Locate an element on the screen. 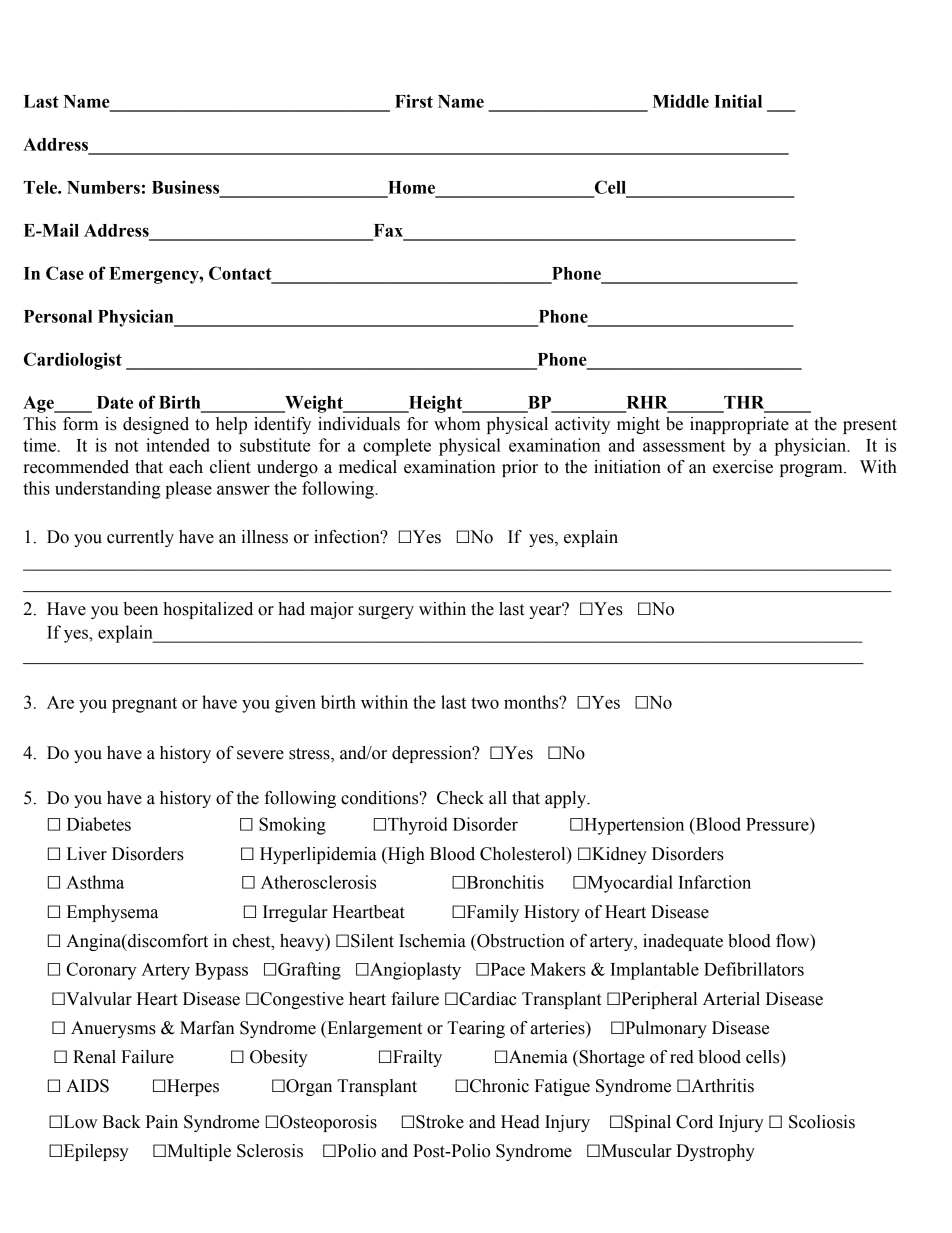 Image resolution: width=952 pixels, height=1233 pixels. inappropriate is located at coordinates (739, 425).
